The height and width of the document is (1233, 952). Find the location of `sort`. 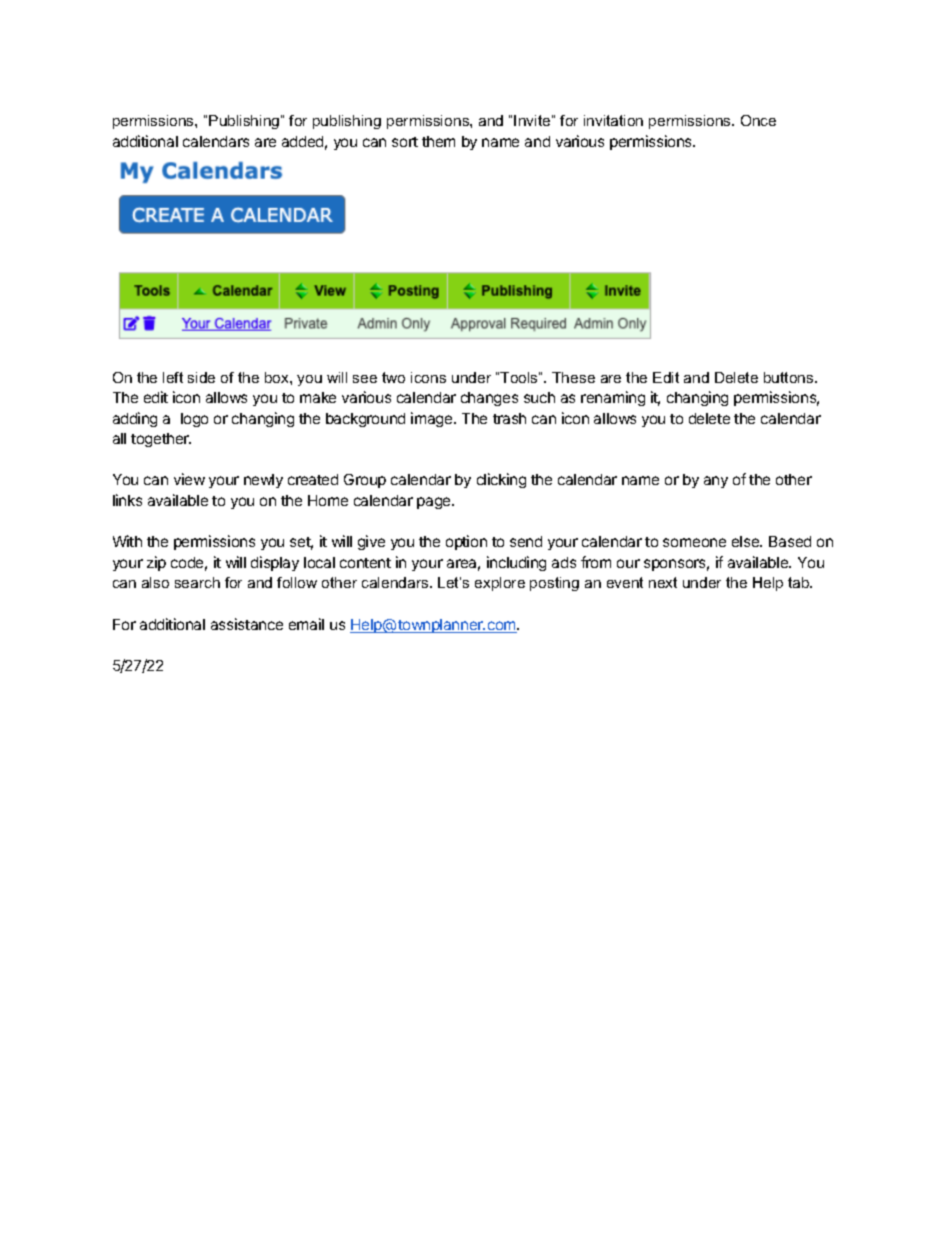

sort is located at coordinates (405, 142).
